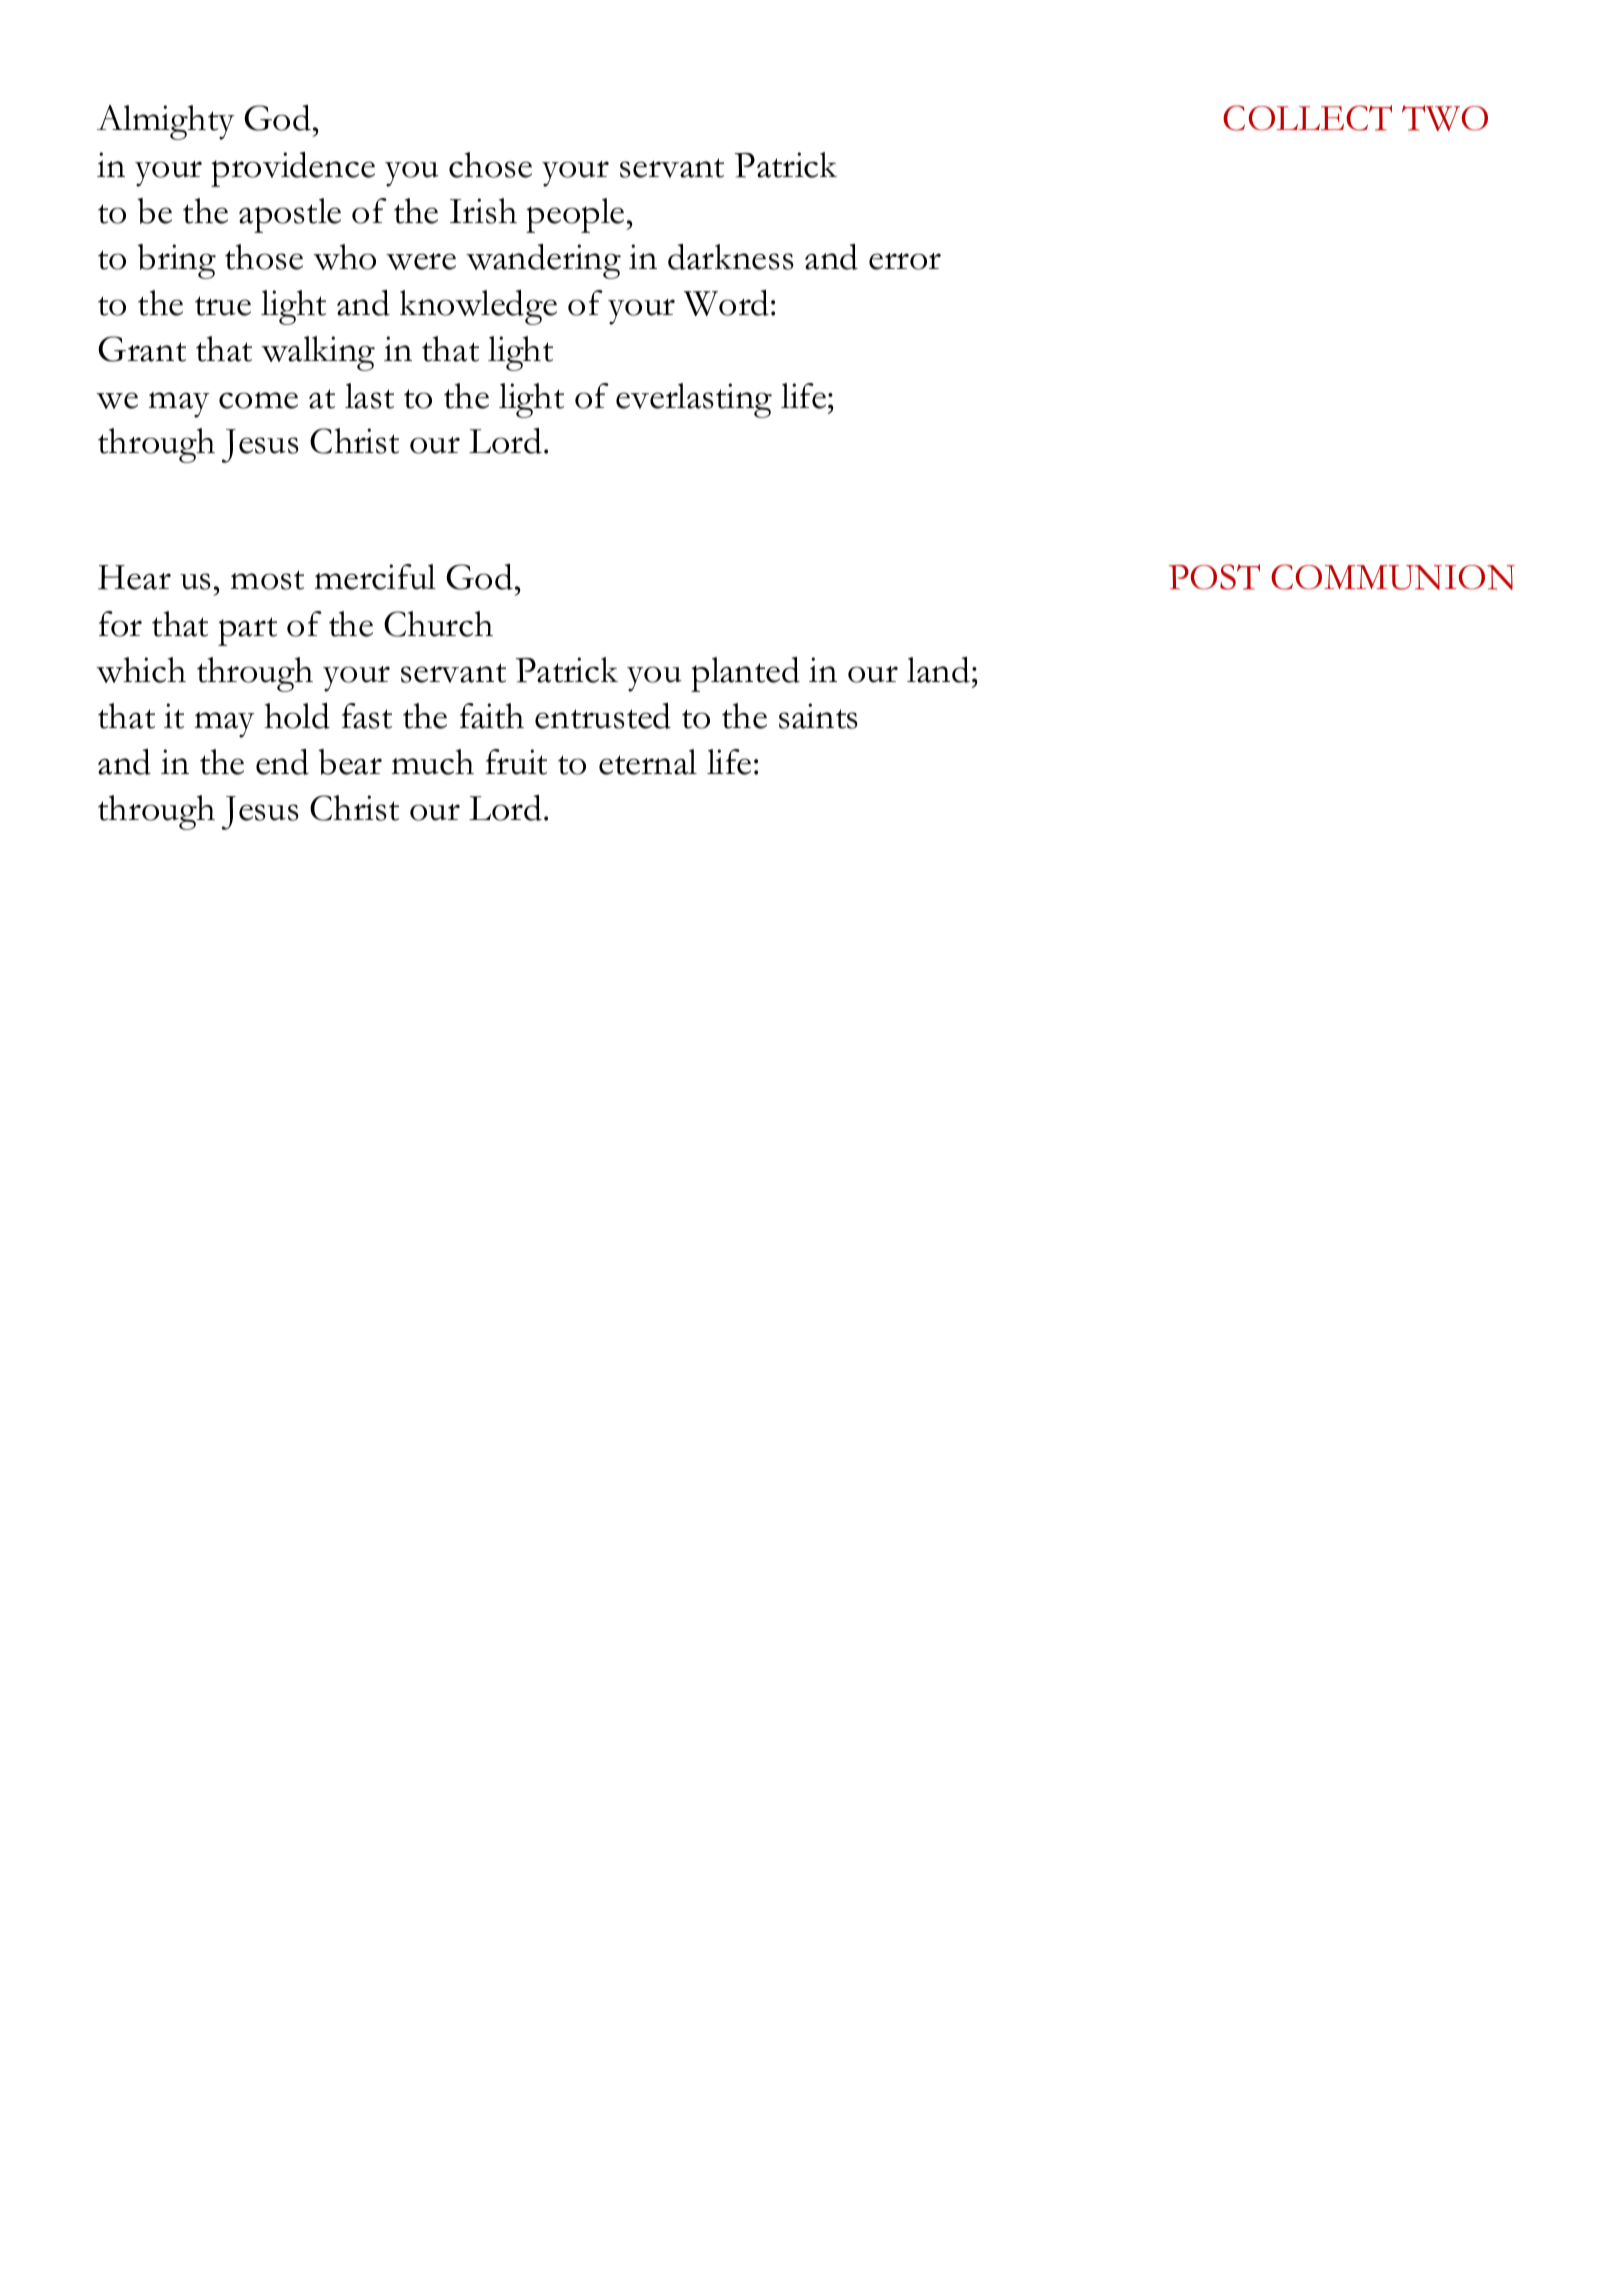 The height and width of the page is (2288, 1618). I want to click on chose, so click(490, 165).
